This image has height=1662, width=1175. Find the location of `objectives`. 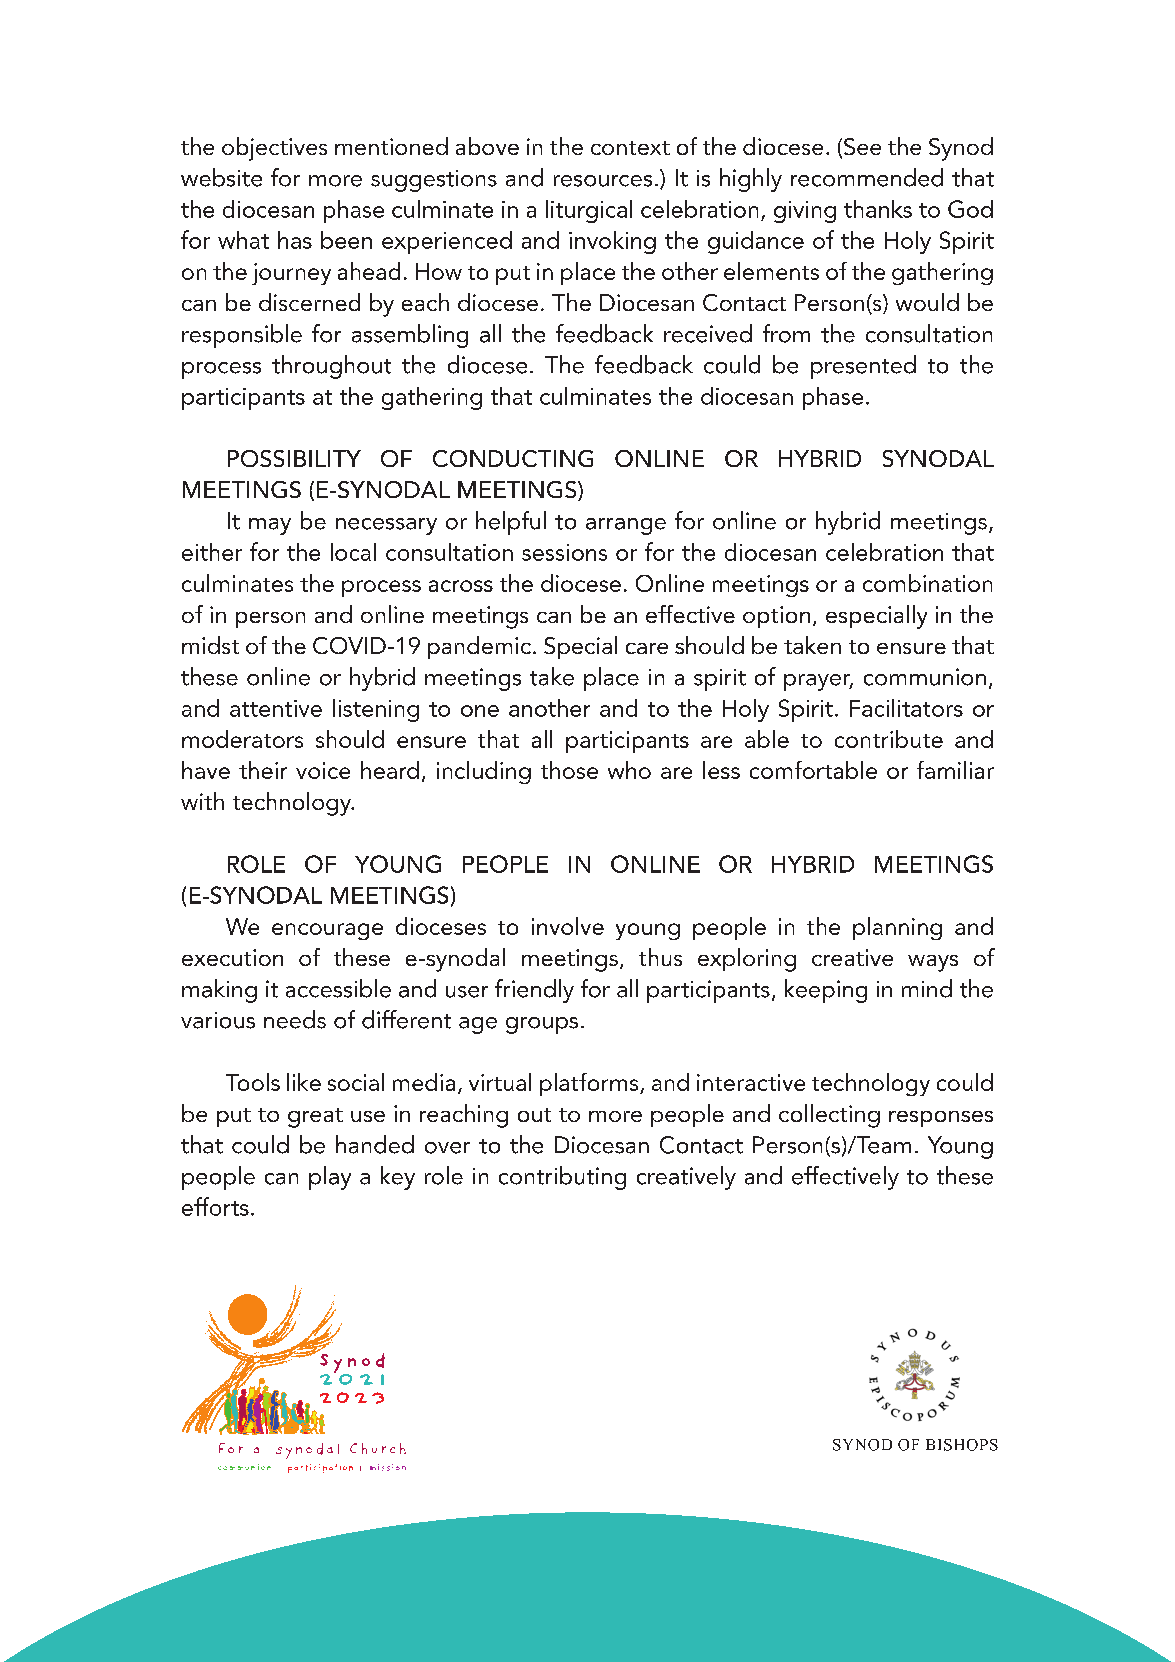

objectives is located at coordinates (274, 149).
